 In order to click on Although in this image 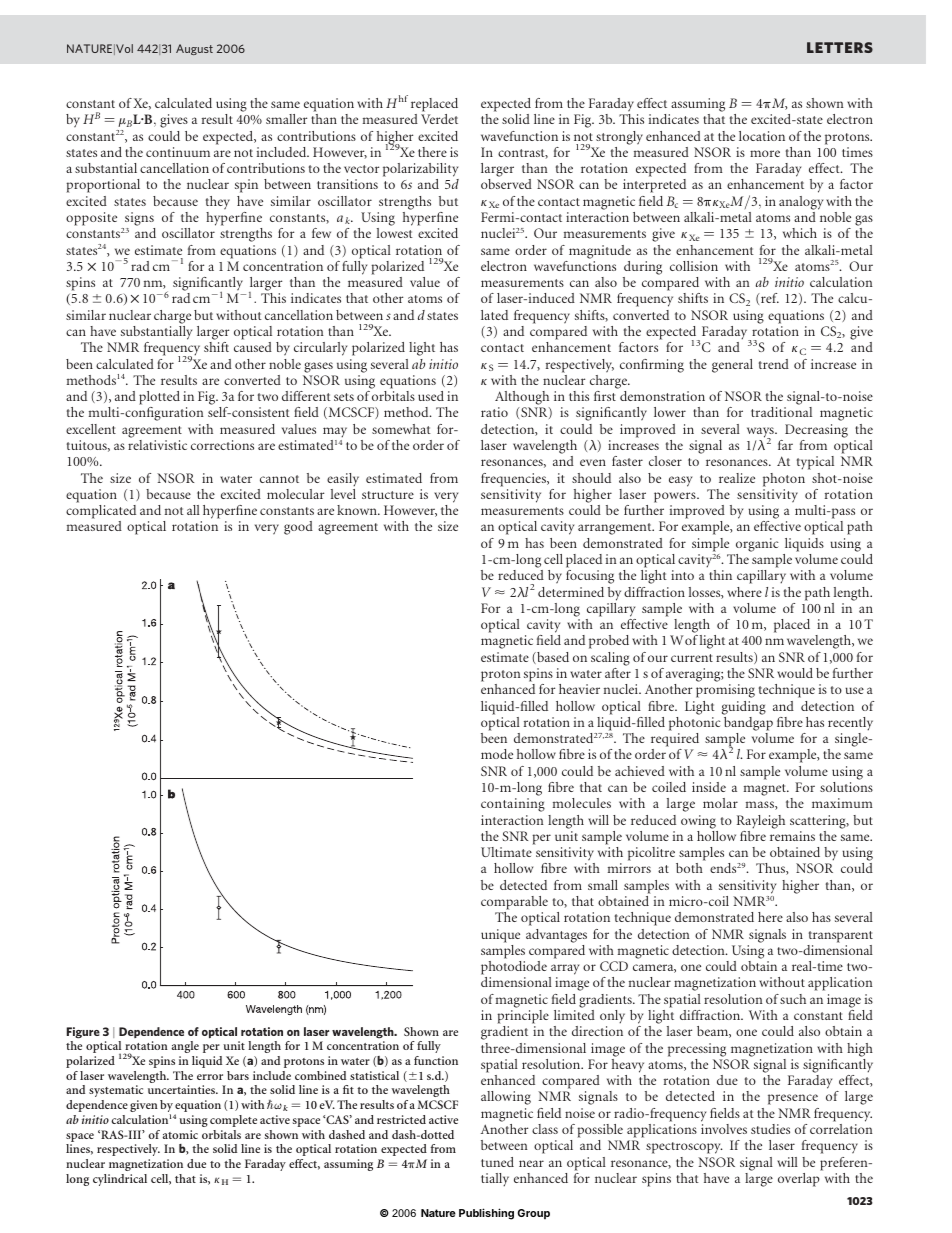, I will do `click(522, 399)`.
